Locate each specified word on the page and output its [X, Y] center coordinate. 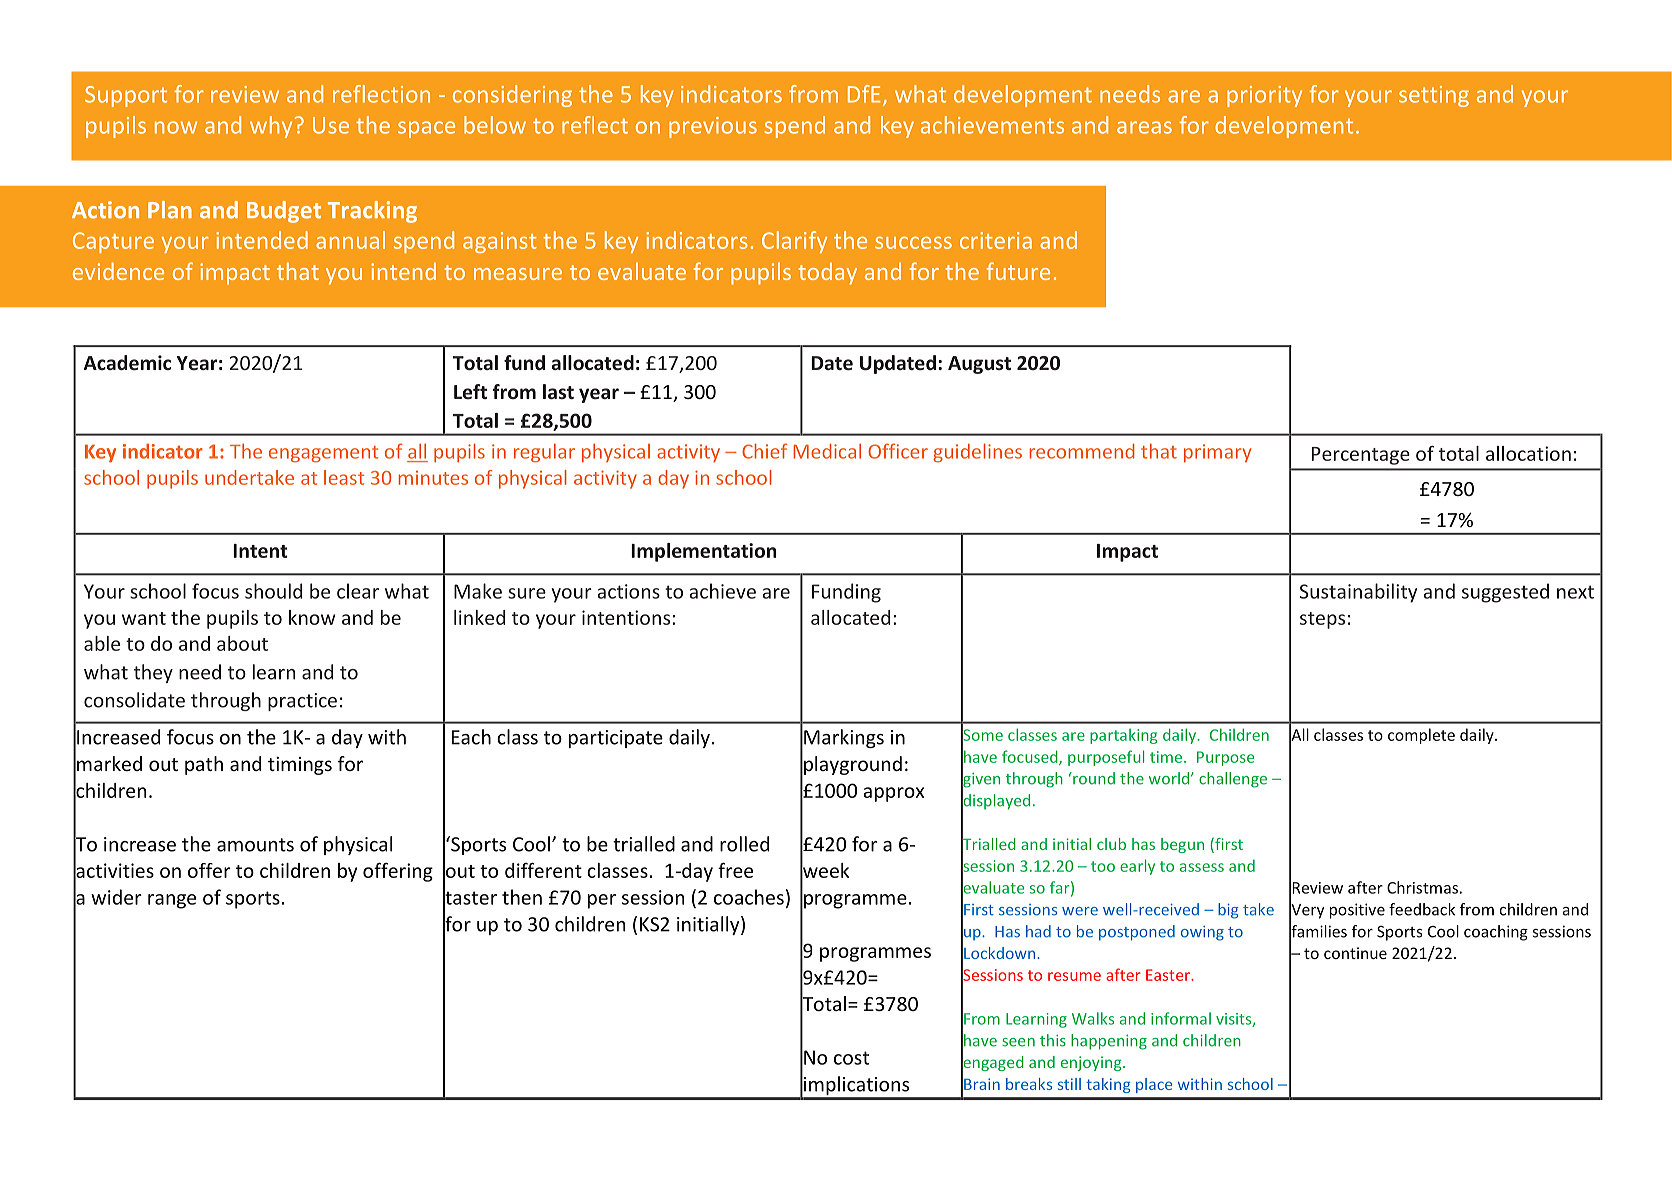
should [273, 591]
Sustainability [1358, 593]
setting [1434, 96]
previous [713, 127]
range [172, 901]
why [271, 127]
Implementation [704, 552]
